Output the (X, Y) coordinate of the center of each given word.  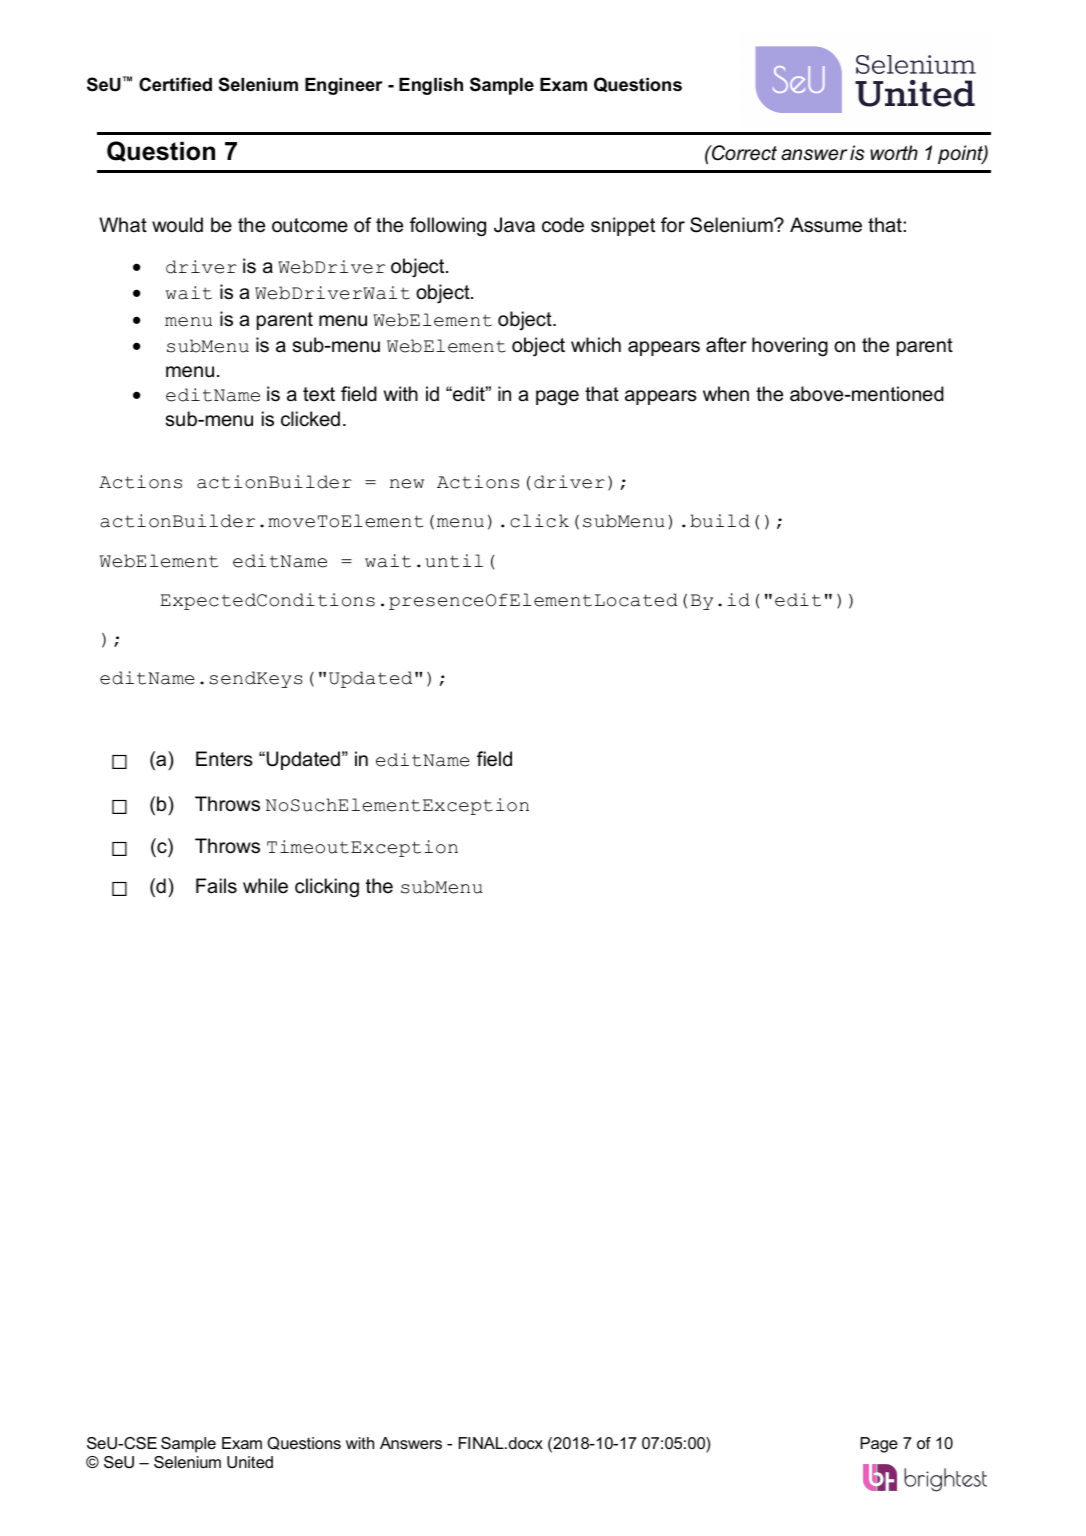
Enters (224, 759)
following (448, 227)
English (431, 86)
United (250, 1462)
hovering (790, 347)
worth (894, 153)
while (265, 886)
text (319, 394)
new (407, 484)
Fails (216, 886)
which (596, 345)
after (726, 345)
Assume (826, 225)
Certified (175, 84)
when (726, 394)
